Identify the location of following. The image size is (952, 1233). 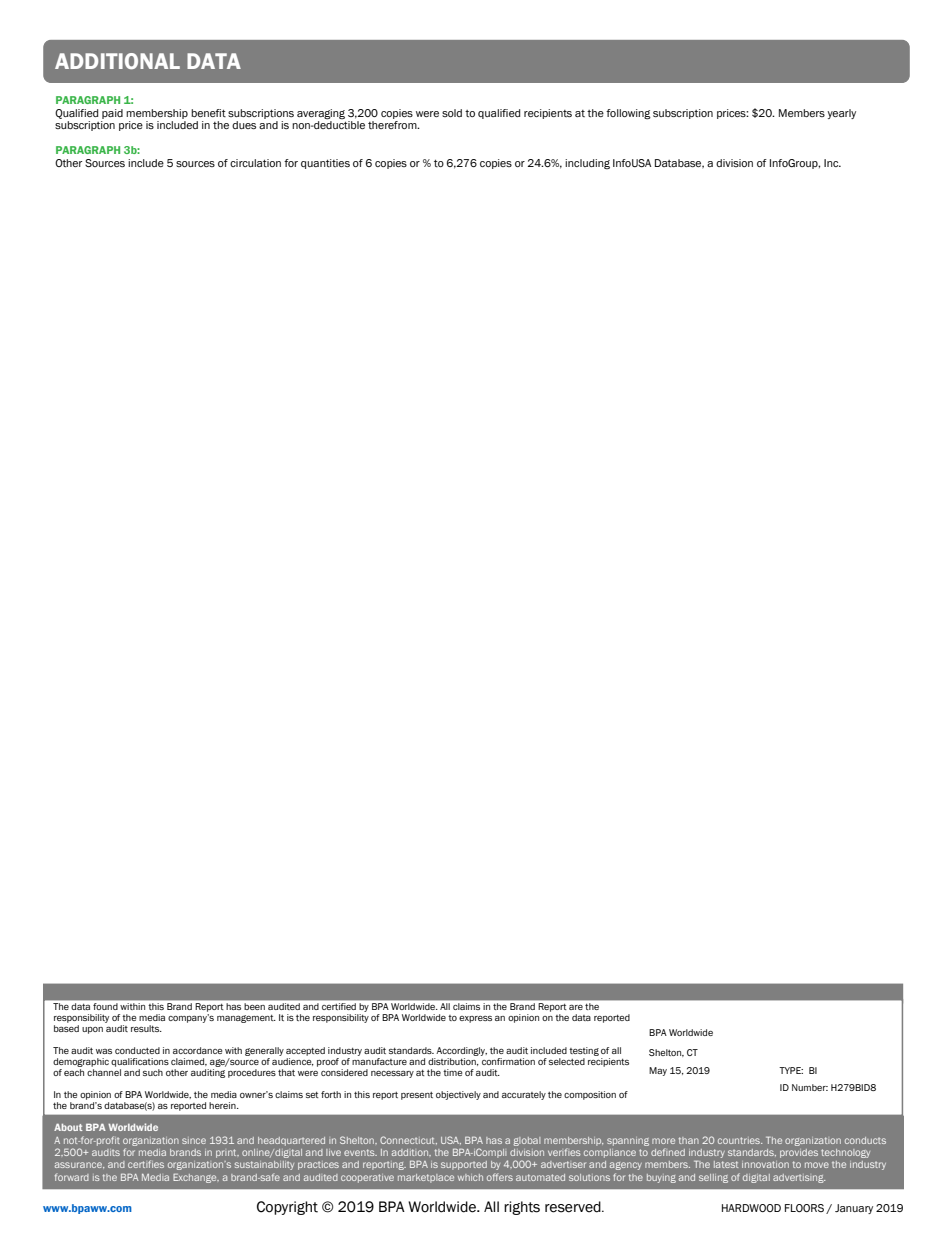
(628, 114).
